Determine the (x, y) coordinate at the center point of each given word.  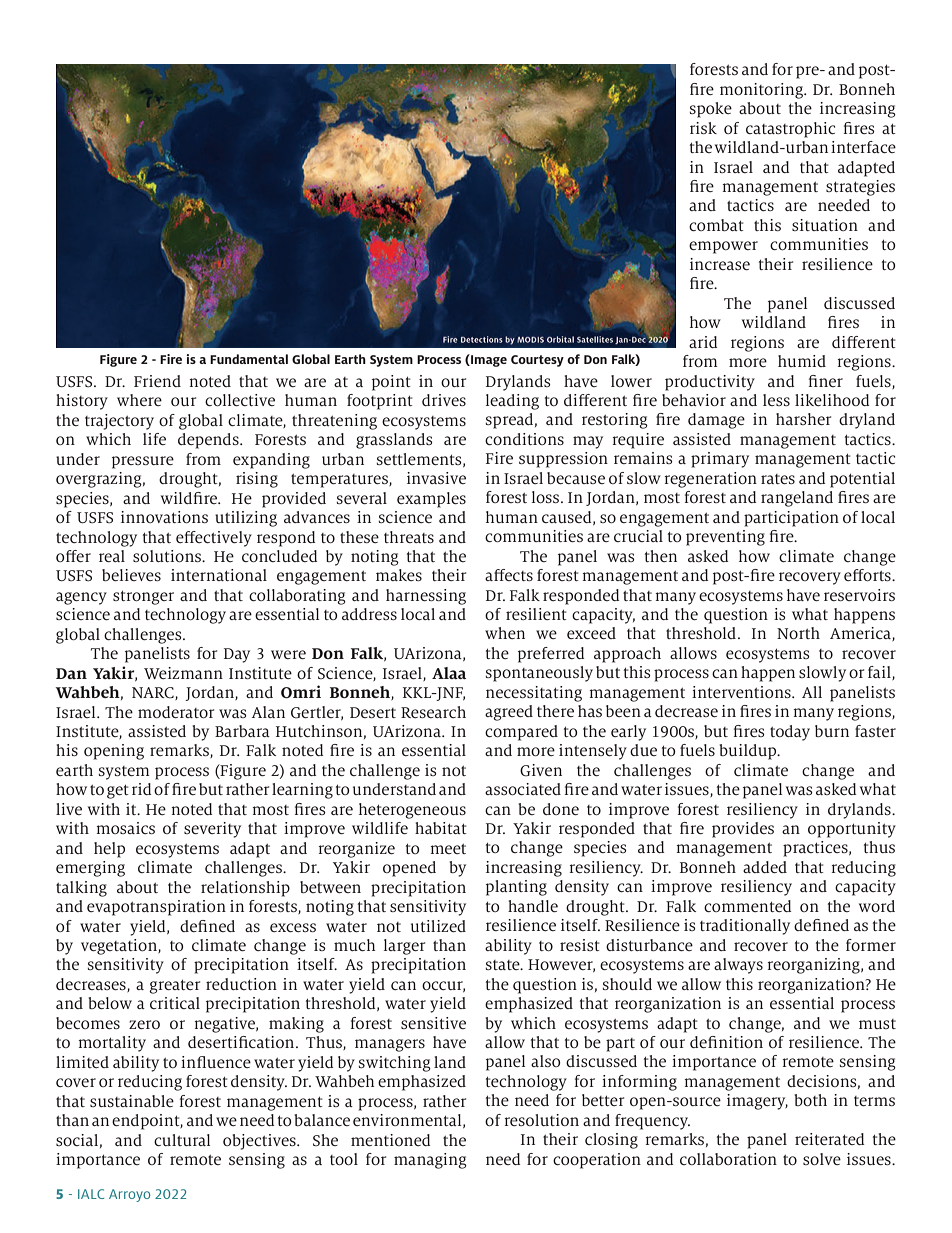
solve (822, 1159)
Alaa (449, 673)
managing (430, 1161)
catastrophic (790, 130)
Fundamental (249, 359)
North (798, 633)
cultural (182, 1140)
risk (703, 128)
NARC (154, 693)
